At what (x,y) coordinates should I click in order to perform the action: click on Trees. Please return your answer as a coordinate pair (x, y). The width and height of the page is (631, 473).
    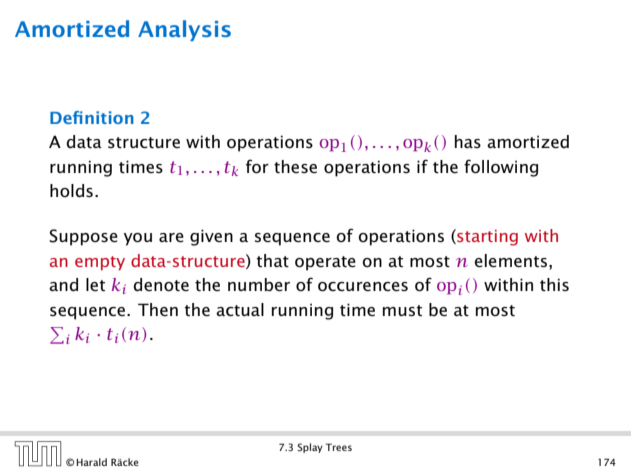
    Looking at the image, I should click on (339, 447).
